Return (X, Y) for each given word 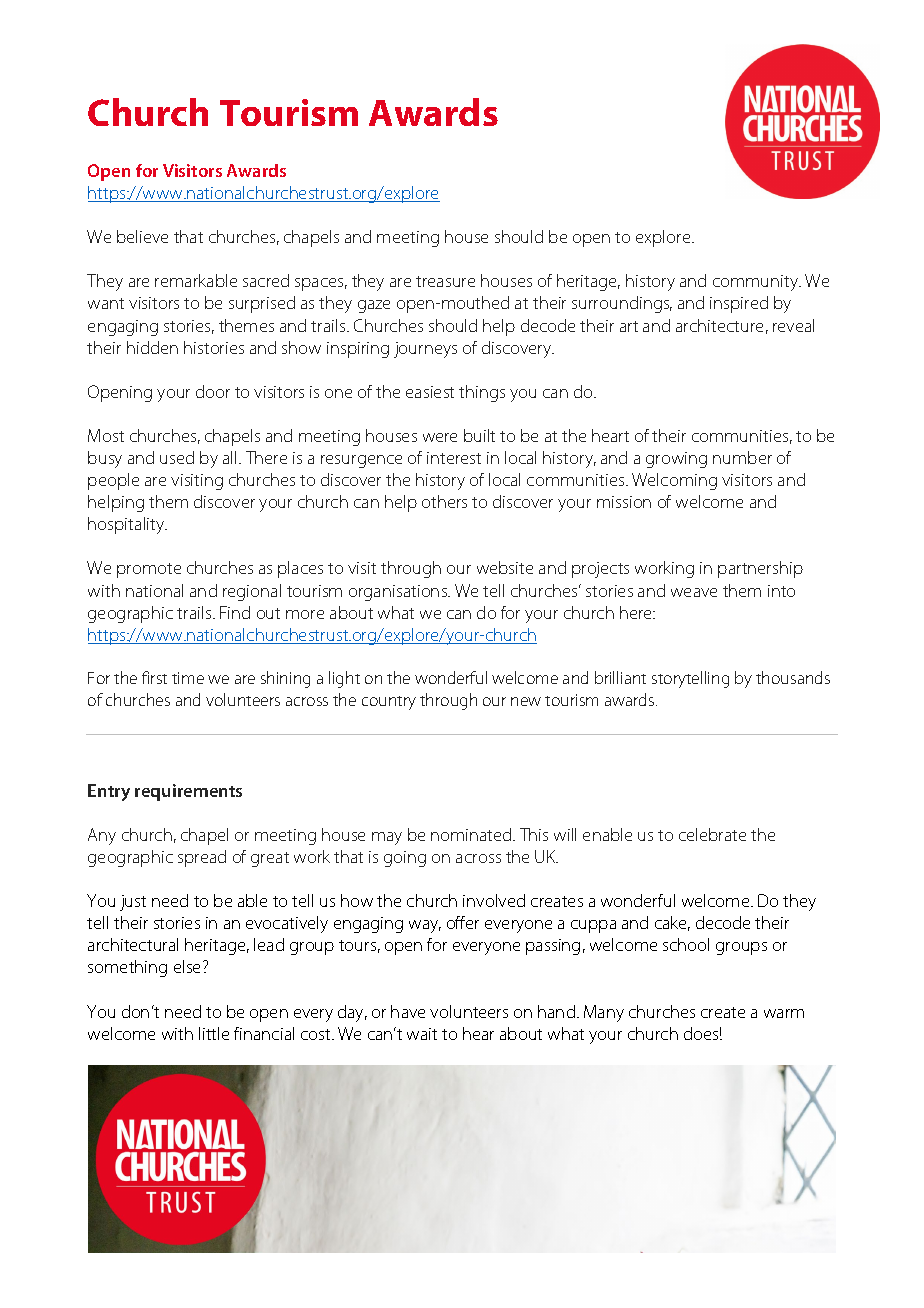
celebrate (712, 834)
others (444, 501)
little (214, 1033)
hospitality (127, 525)
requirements (188, 792)
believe (142, 236)
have (408, 1011)
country (389, 703)
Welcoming (674, 481)
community (757, 283)
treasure (445, 281)
